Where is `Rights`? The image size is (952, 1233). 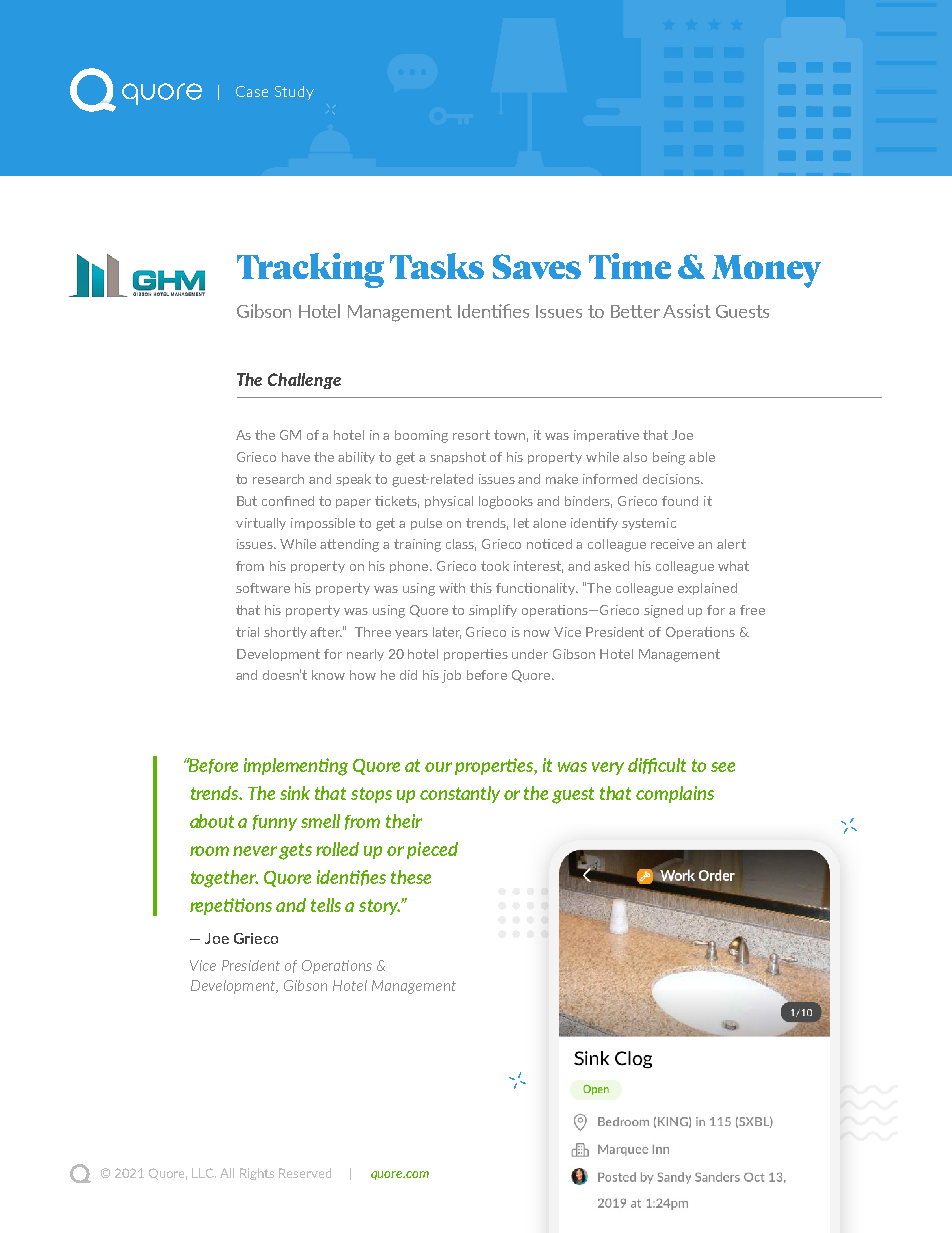
Rights is located at coordinates (257, 1174).
